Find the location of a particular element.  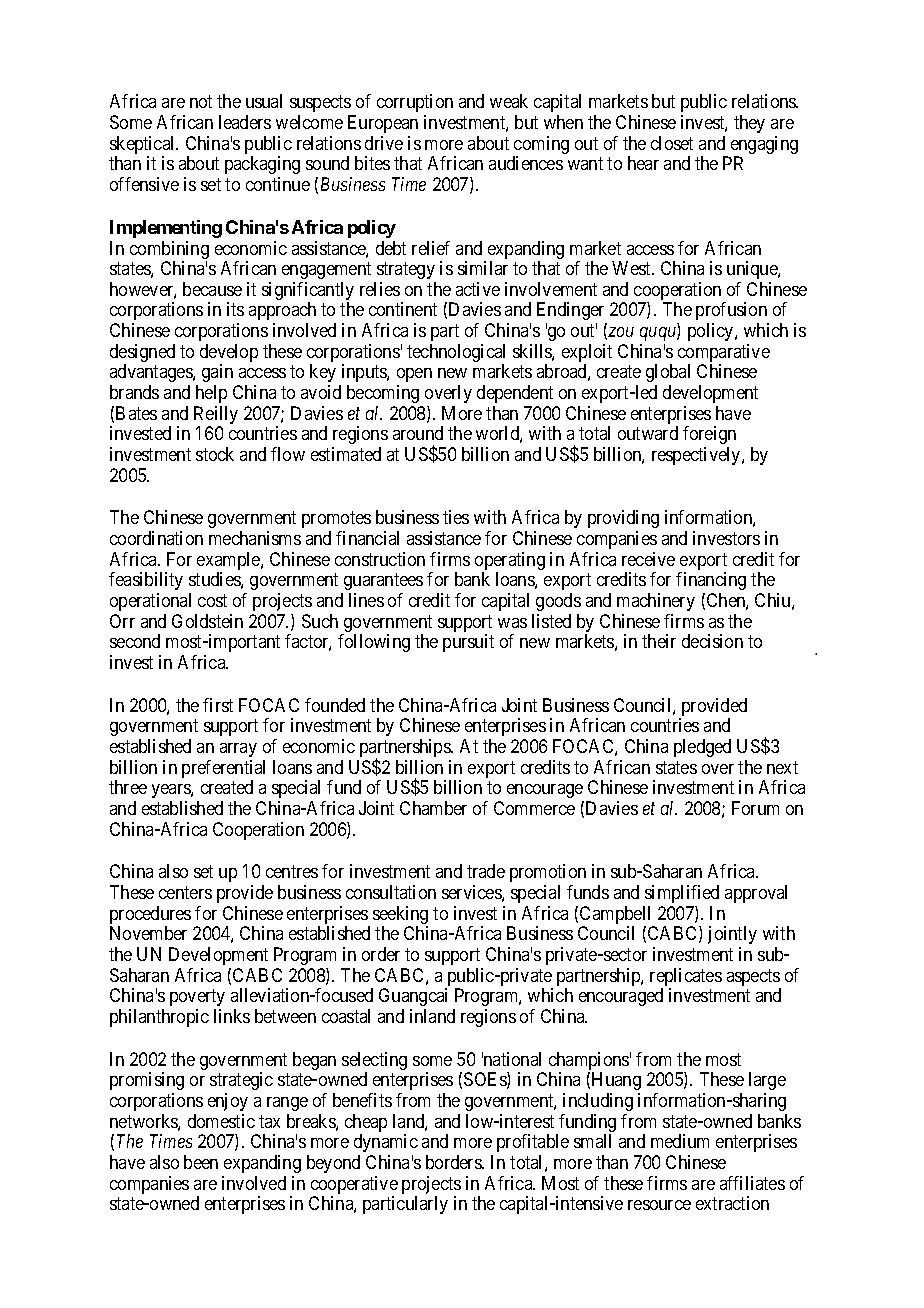

Chamber is located at coordinates (433, 808).
